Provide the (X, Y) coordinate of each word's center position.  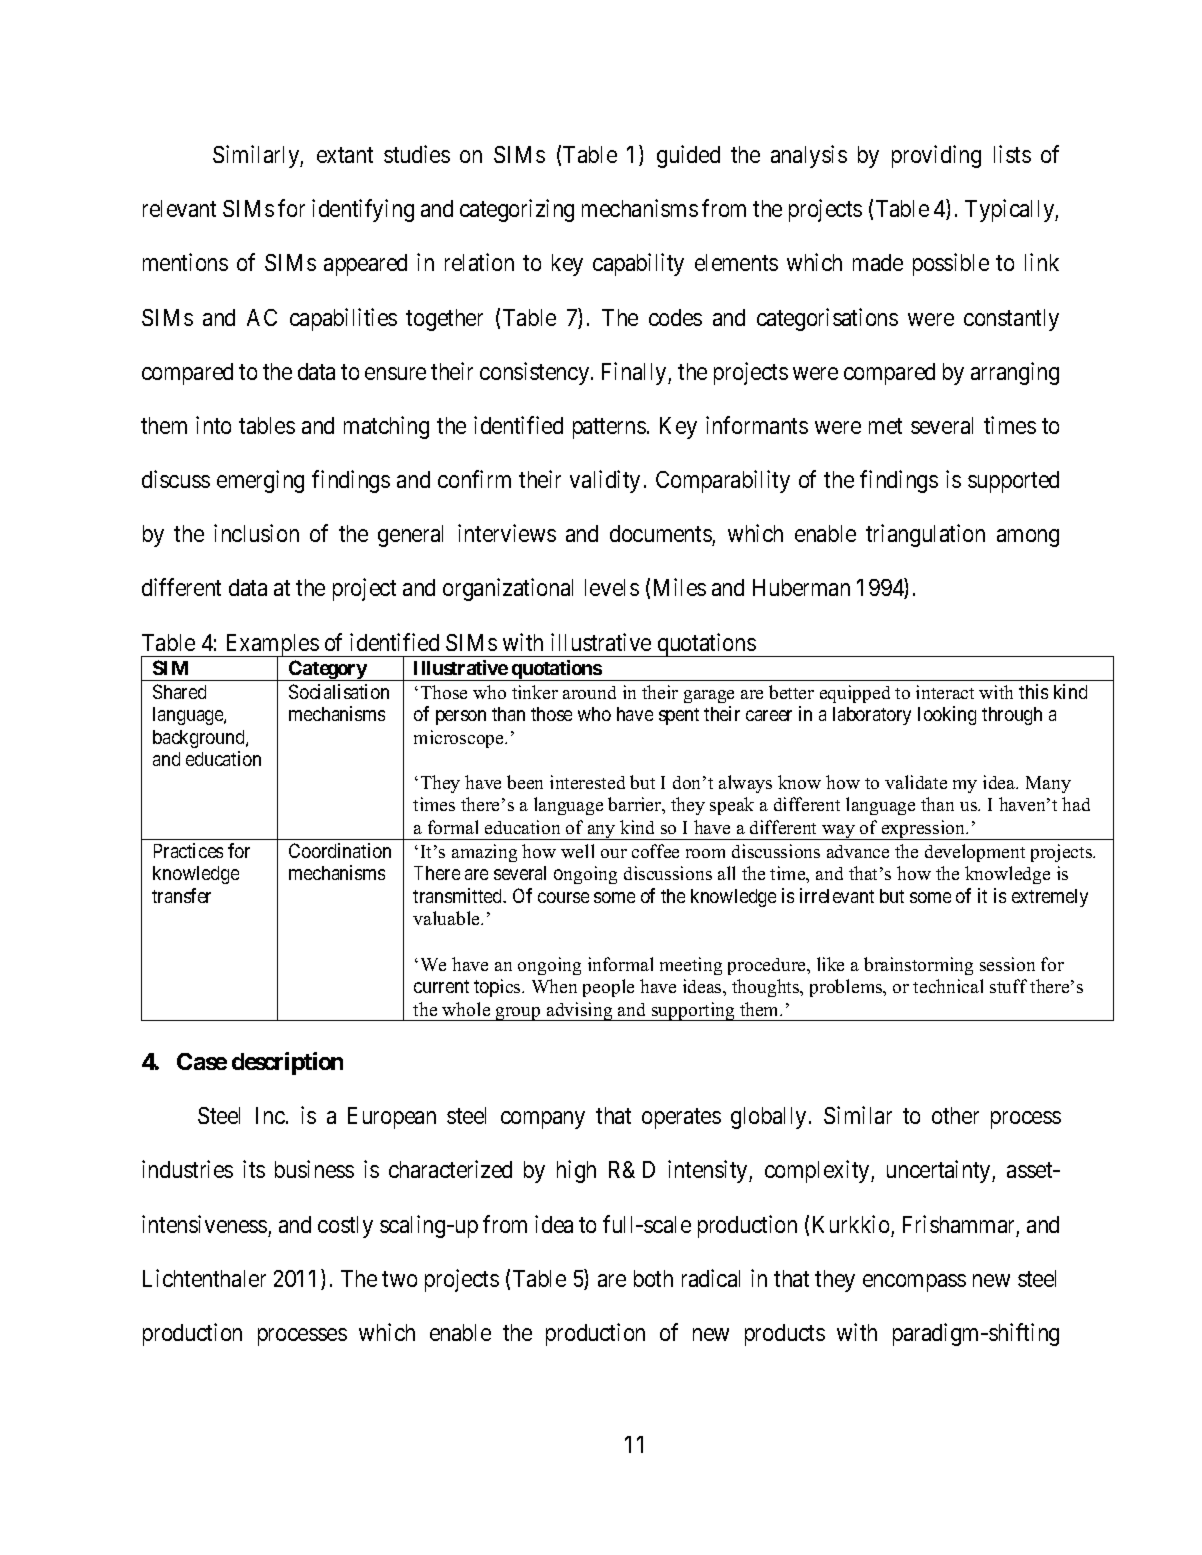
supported (1013, 482)
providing (936, 156)
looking (947, 715)
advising (580, 1011)
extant (345, 155)
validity (605, 481)
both (653, 1278)
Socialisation (339, 691)
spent (679, 716)
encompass (914, 1283)
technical (948, 986)
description (287, 1063)
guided (688, 156)
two (399, 1279)
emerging (260, 481)
